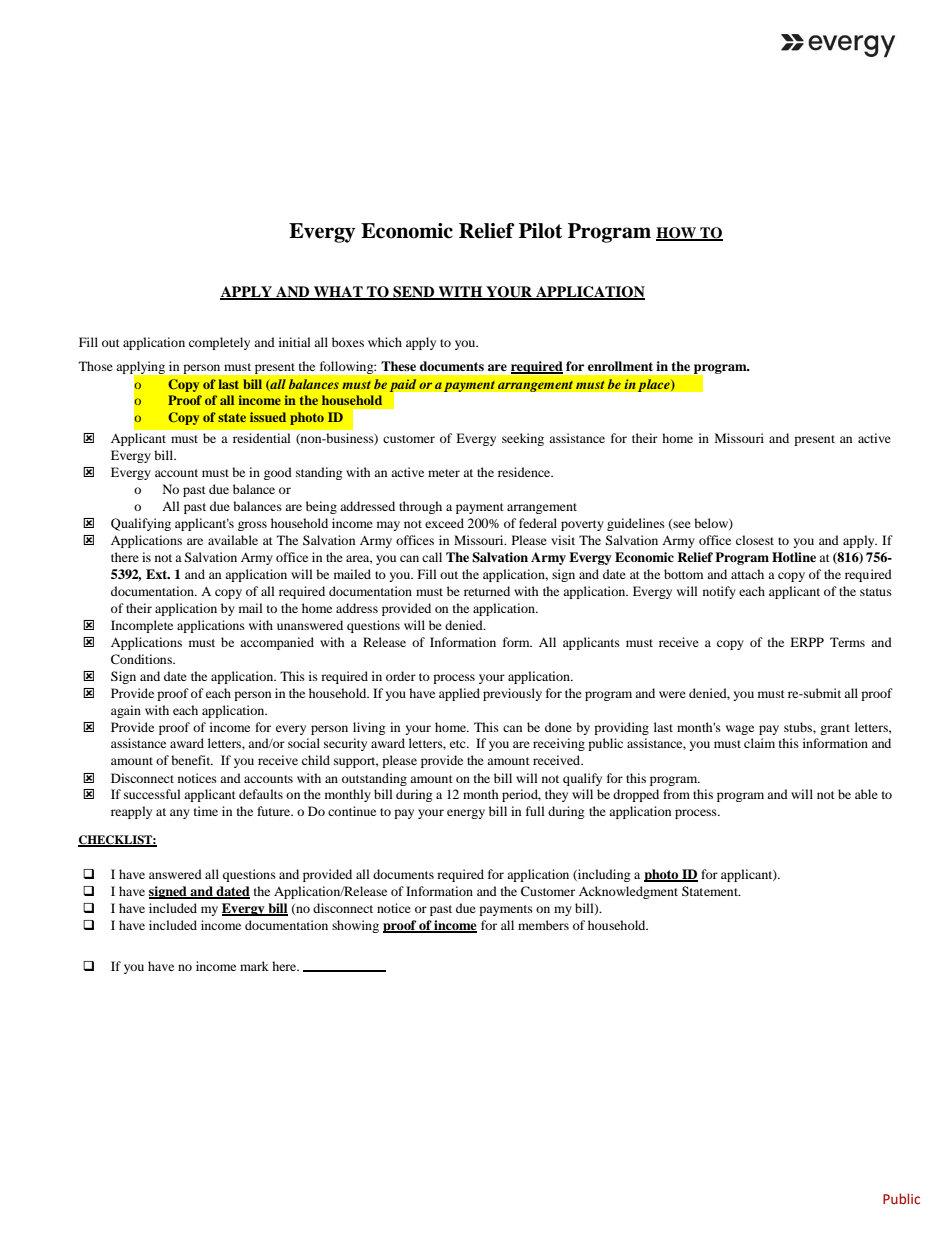 This screenshot has height=1233, width=952. I want to click on enrollment, so click(620, 366).
